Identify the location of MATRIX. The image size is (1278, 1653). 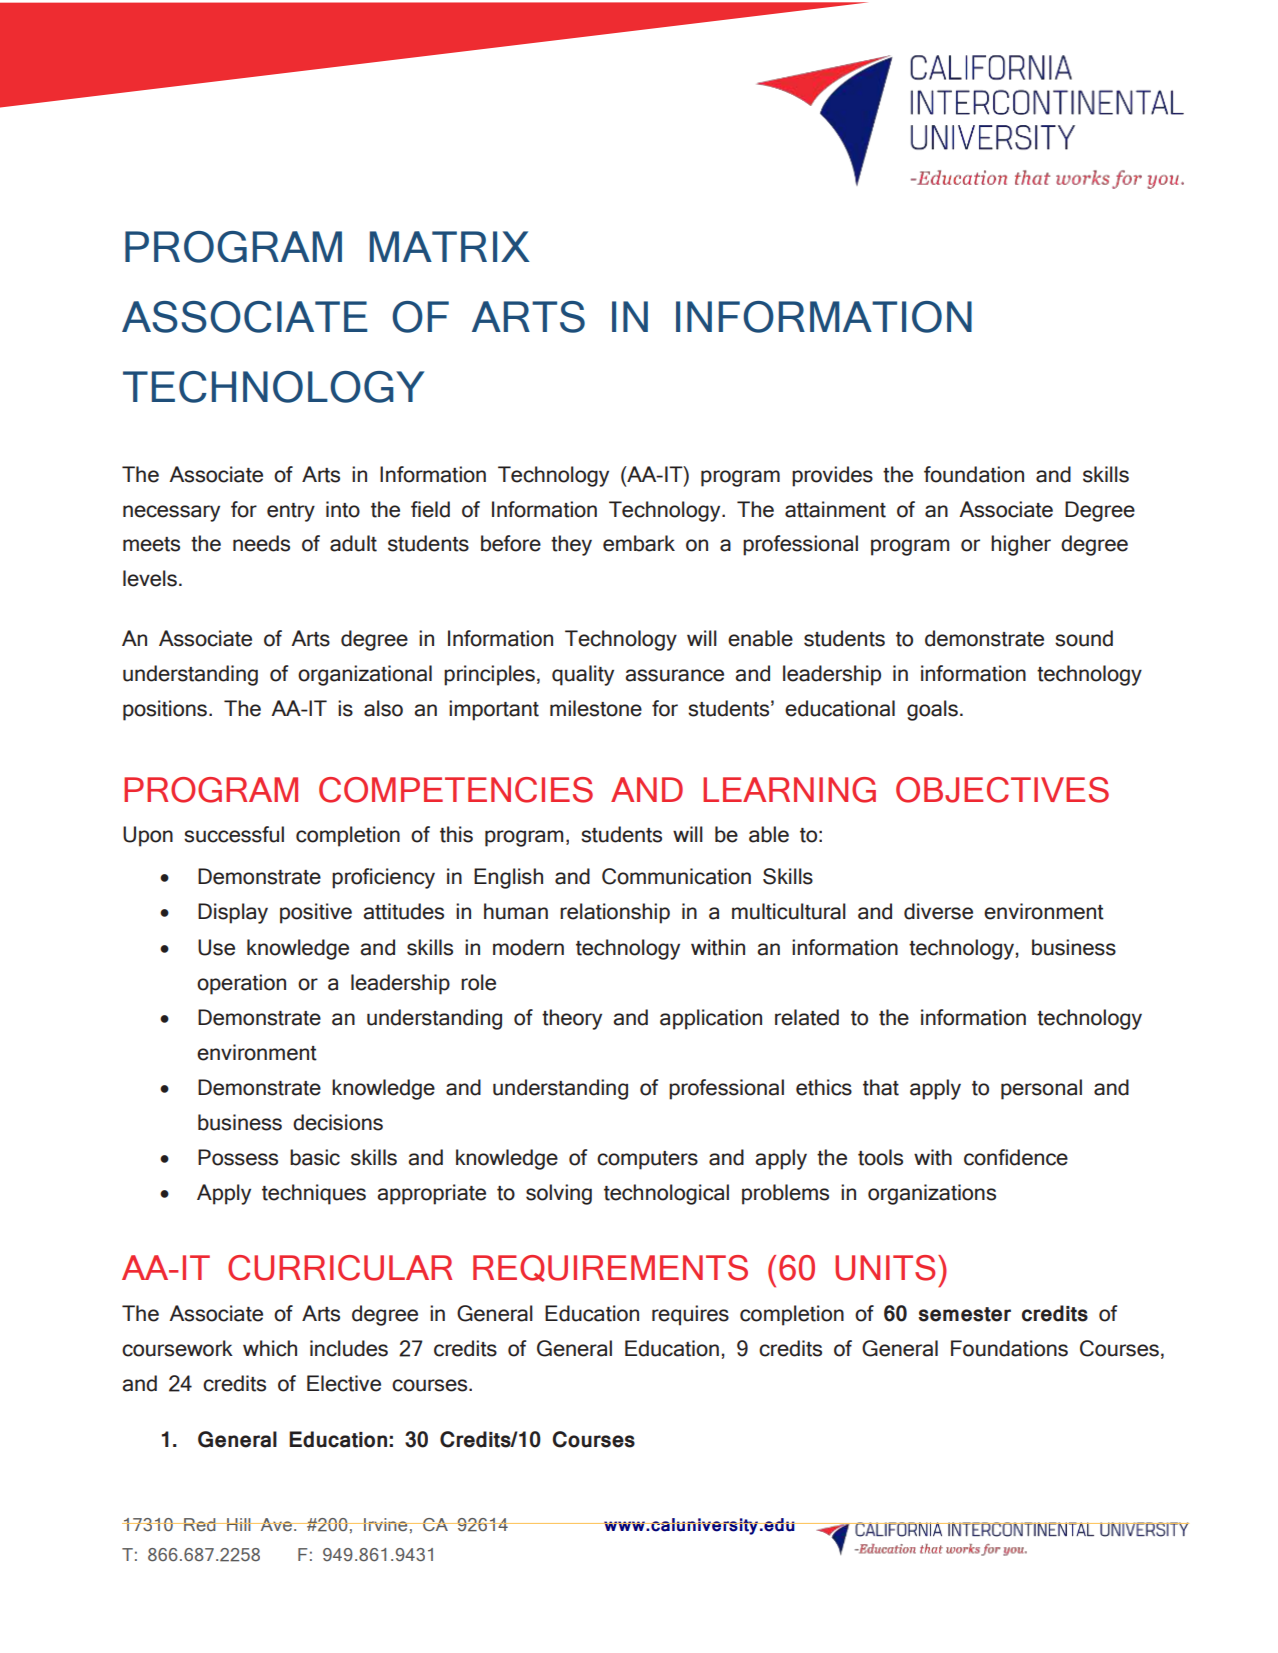
(450, 246).
